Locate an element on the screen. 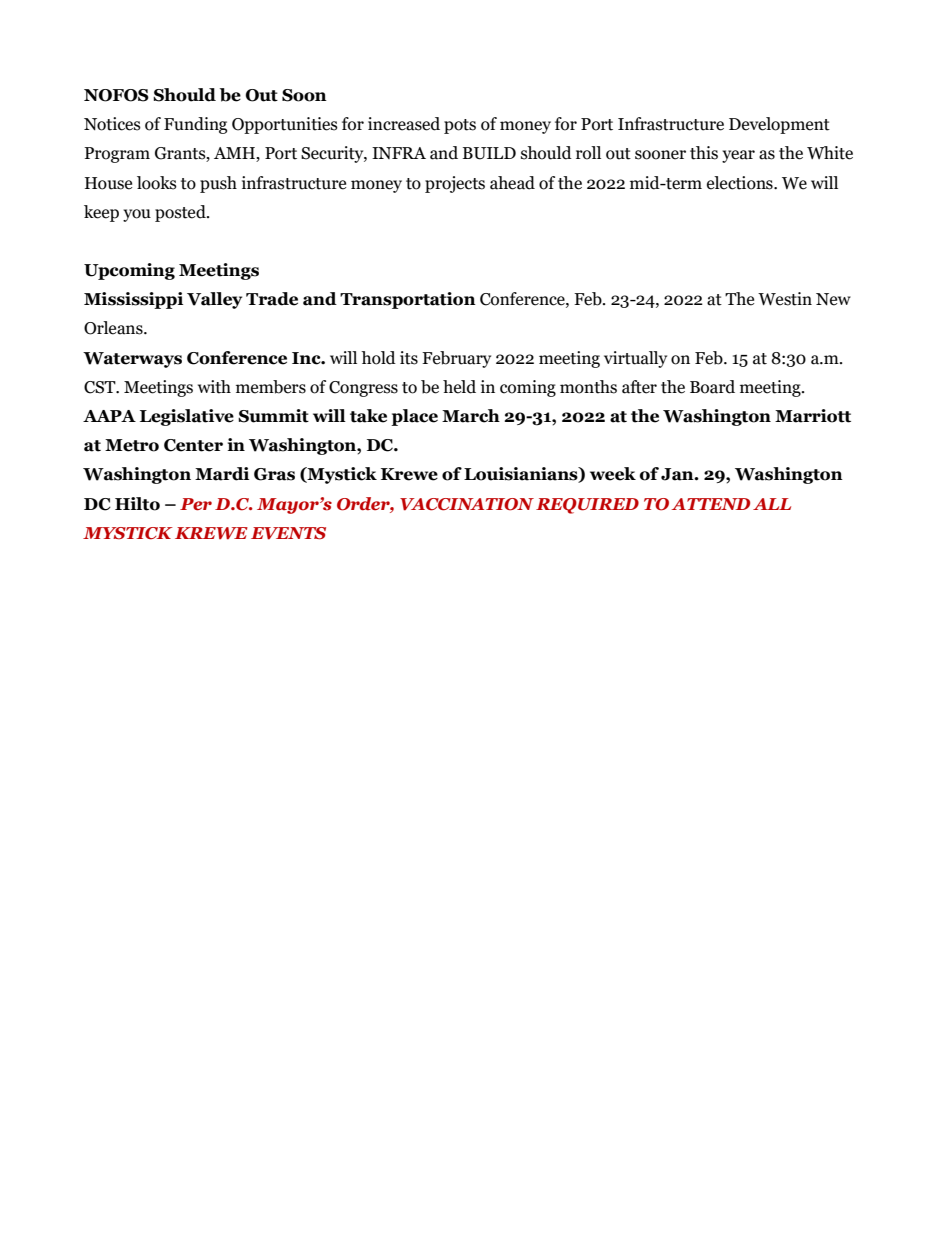 The height and width of the screenshot is (1233, 952). VACCINATION is located at coordinates (467, 504).
